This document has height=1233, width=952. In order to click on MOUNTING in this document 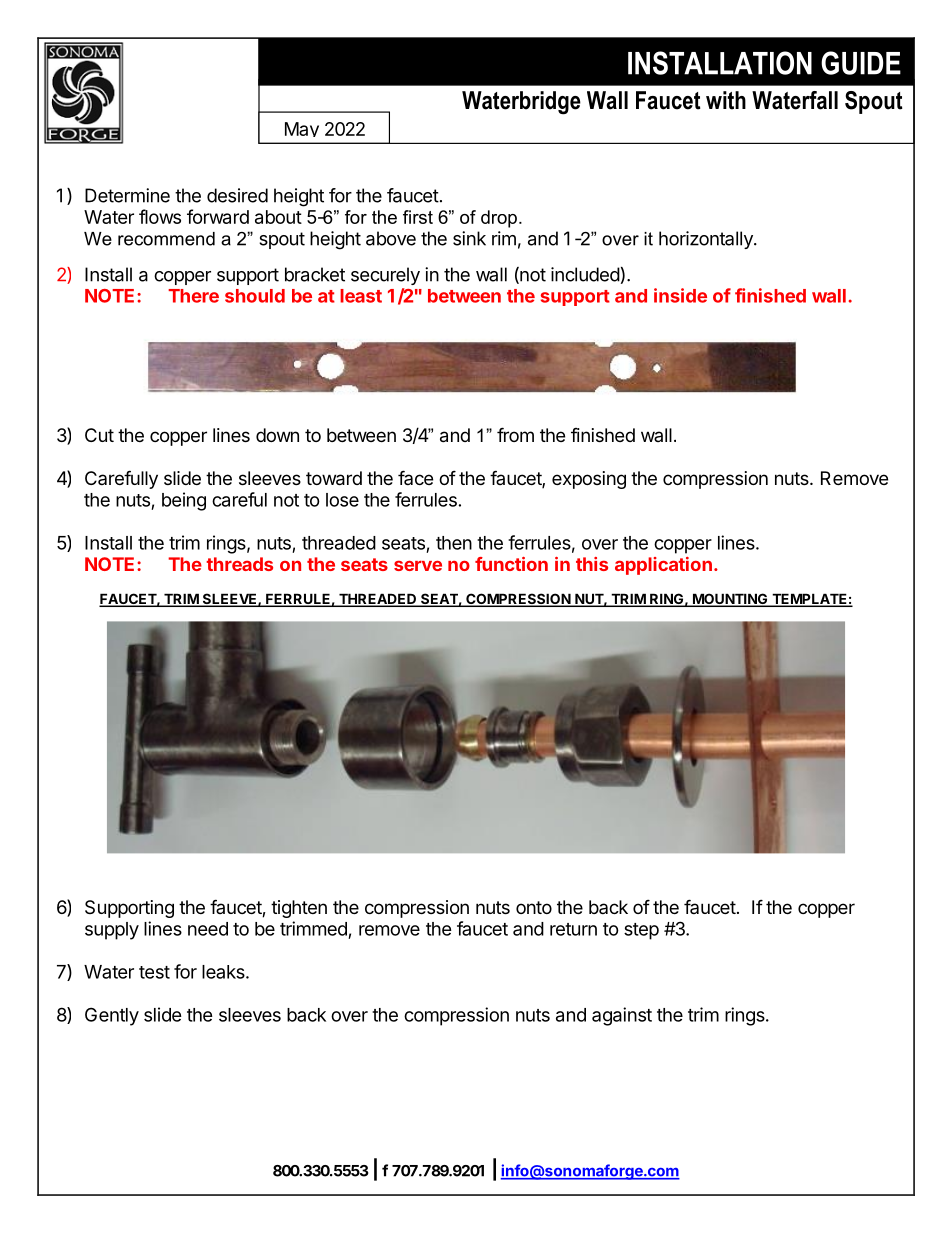, I will do `click(730, 600)`.
